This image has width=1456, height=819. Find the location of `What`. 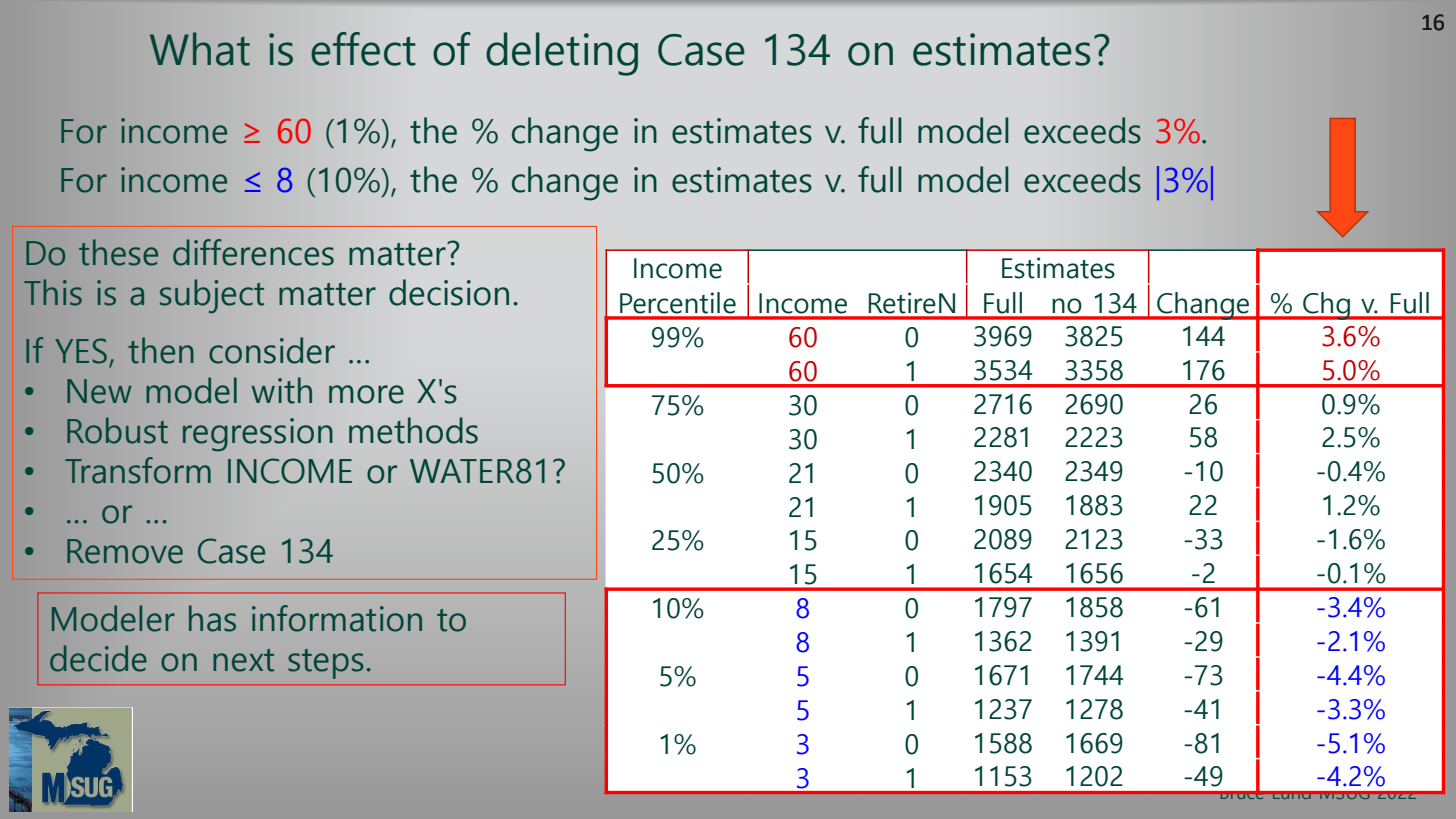

What is located at coordinates (200, 49).
